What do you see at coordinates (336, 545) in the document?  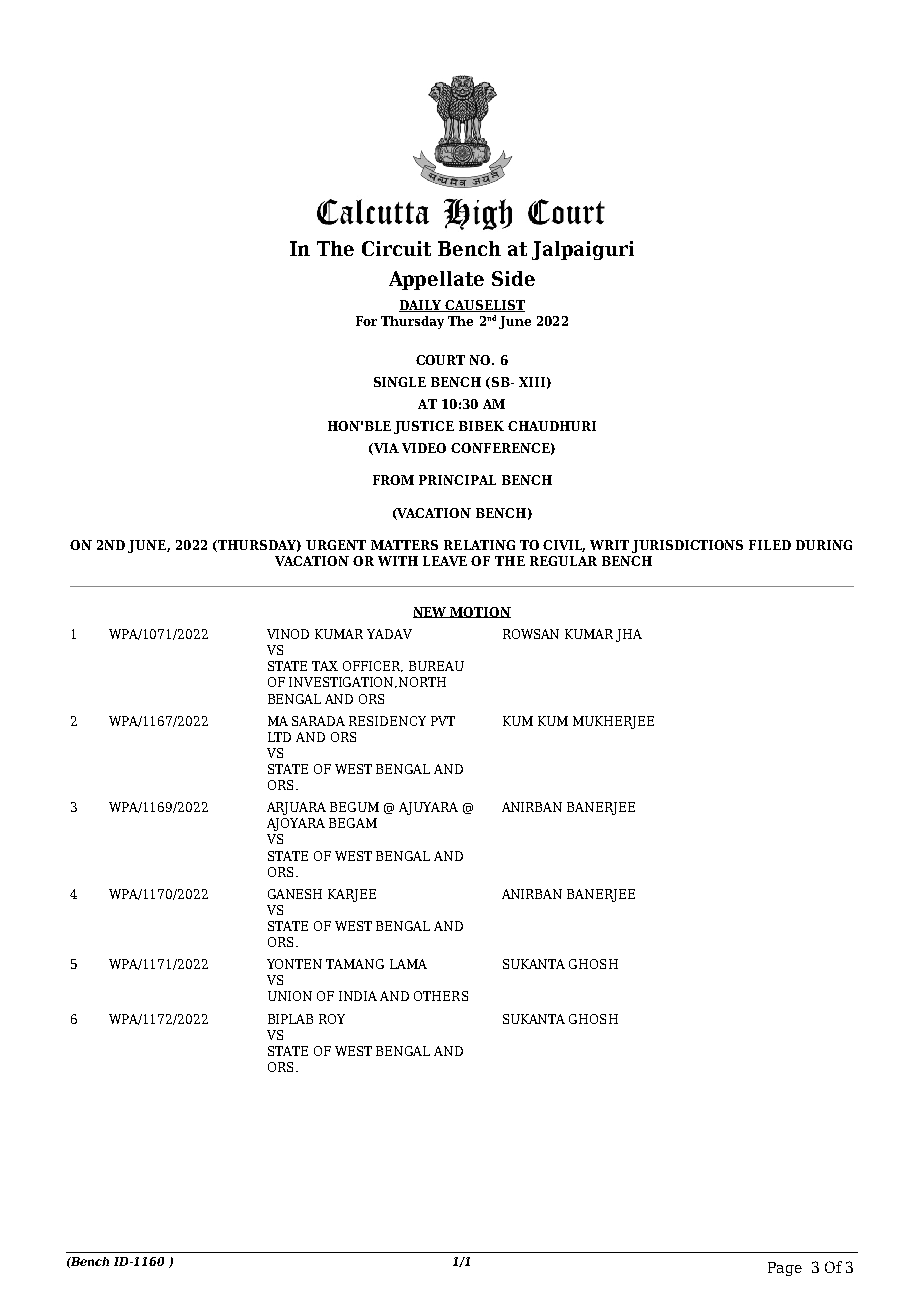 I see `URGENT` at bounding box center [336, 545].
